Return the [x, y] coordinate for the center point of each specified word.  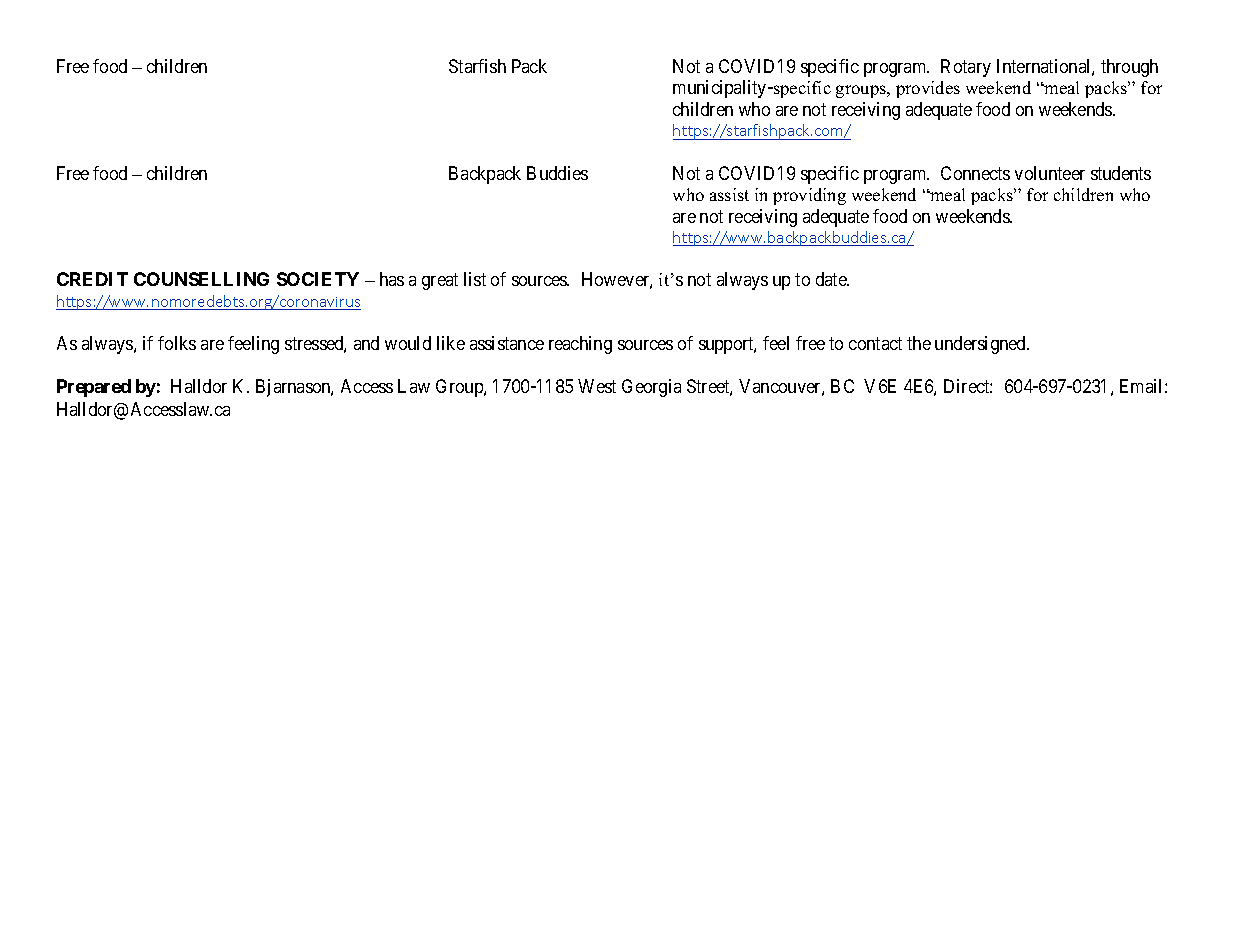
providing [809, 196]
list [475, 279]
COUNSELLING [201, 279]
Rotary [966, 68]
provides [928, 89]
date [832, 279]
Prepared [94, 388]
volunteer [1050, 173]
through [1129, 68]
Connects [975, 173]
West [597, 386]
